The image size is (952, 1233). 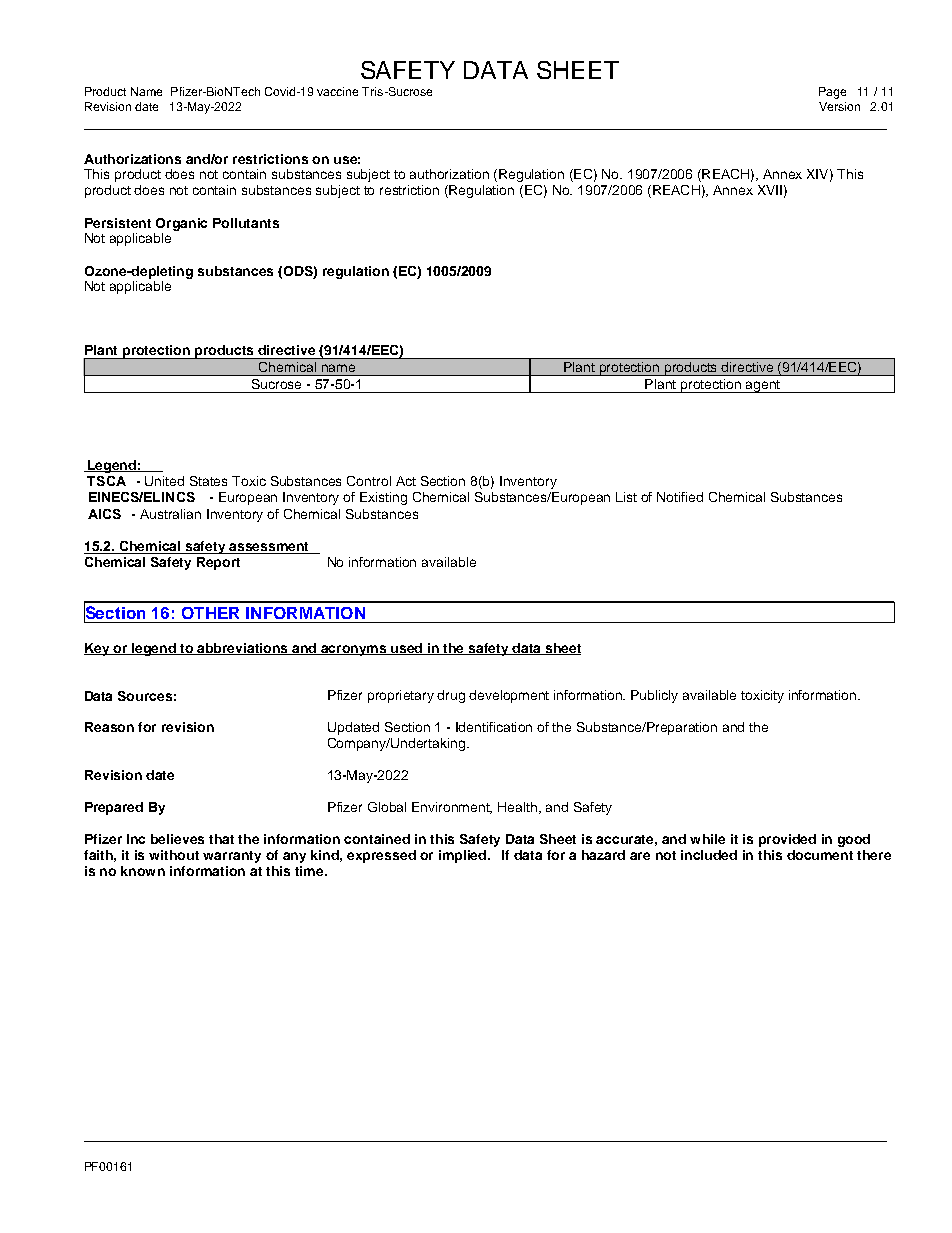 I want to click on Act, so click(x=406, y=481).
